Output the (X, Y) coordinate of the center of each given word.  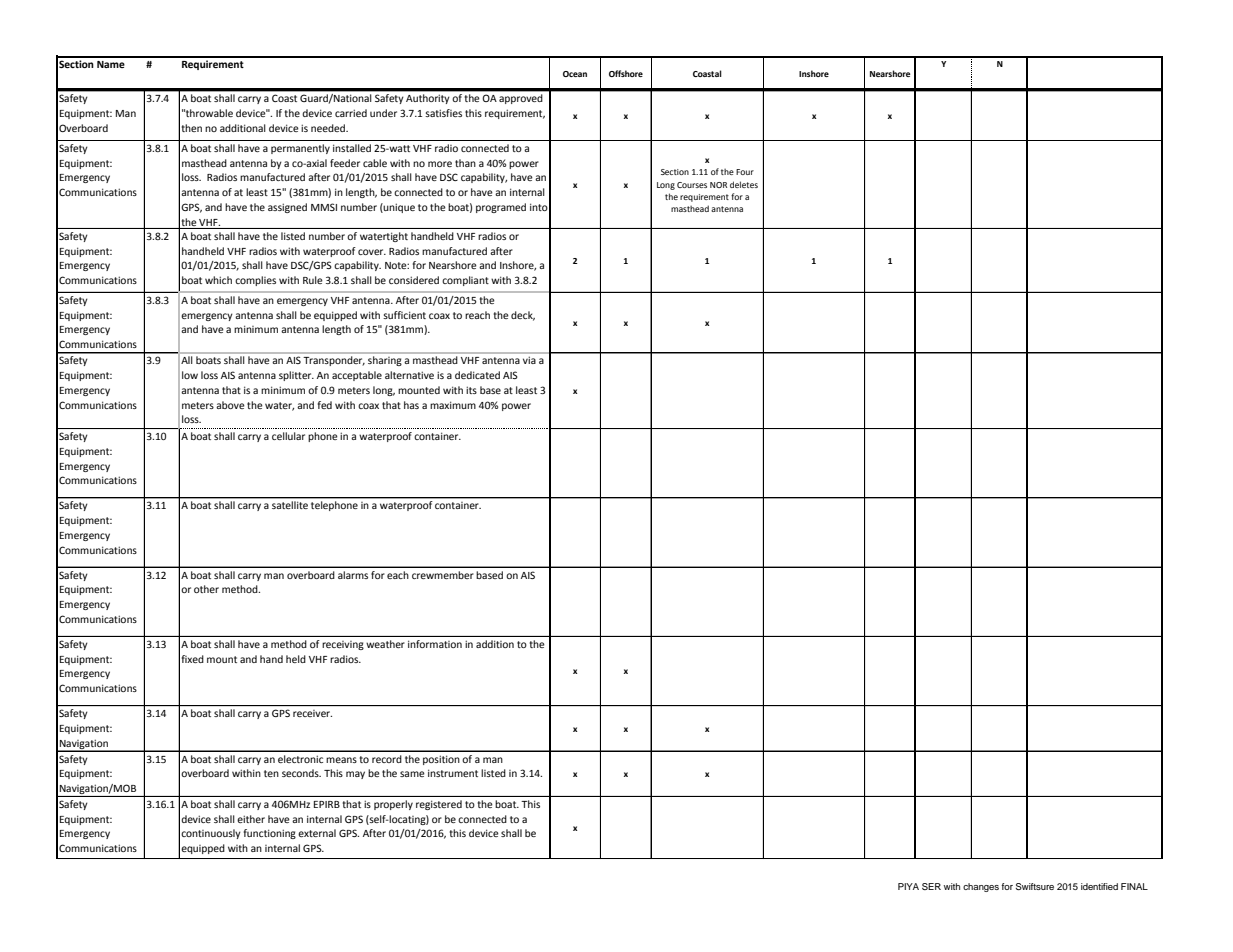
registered (439, 805)
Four (745, 172)
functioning (270, 834)
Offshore (626, 73)
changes (981, 887)
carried (351, 113)
